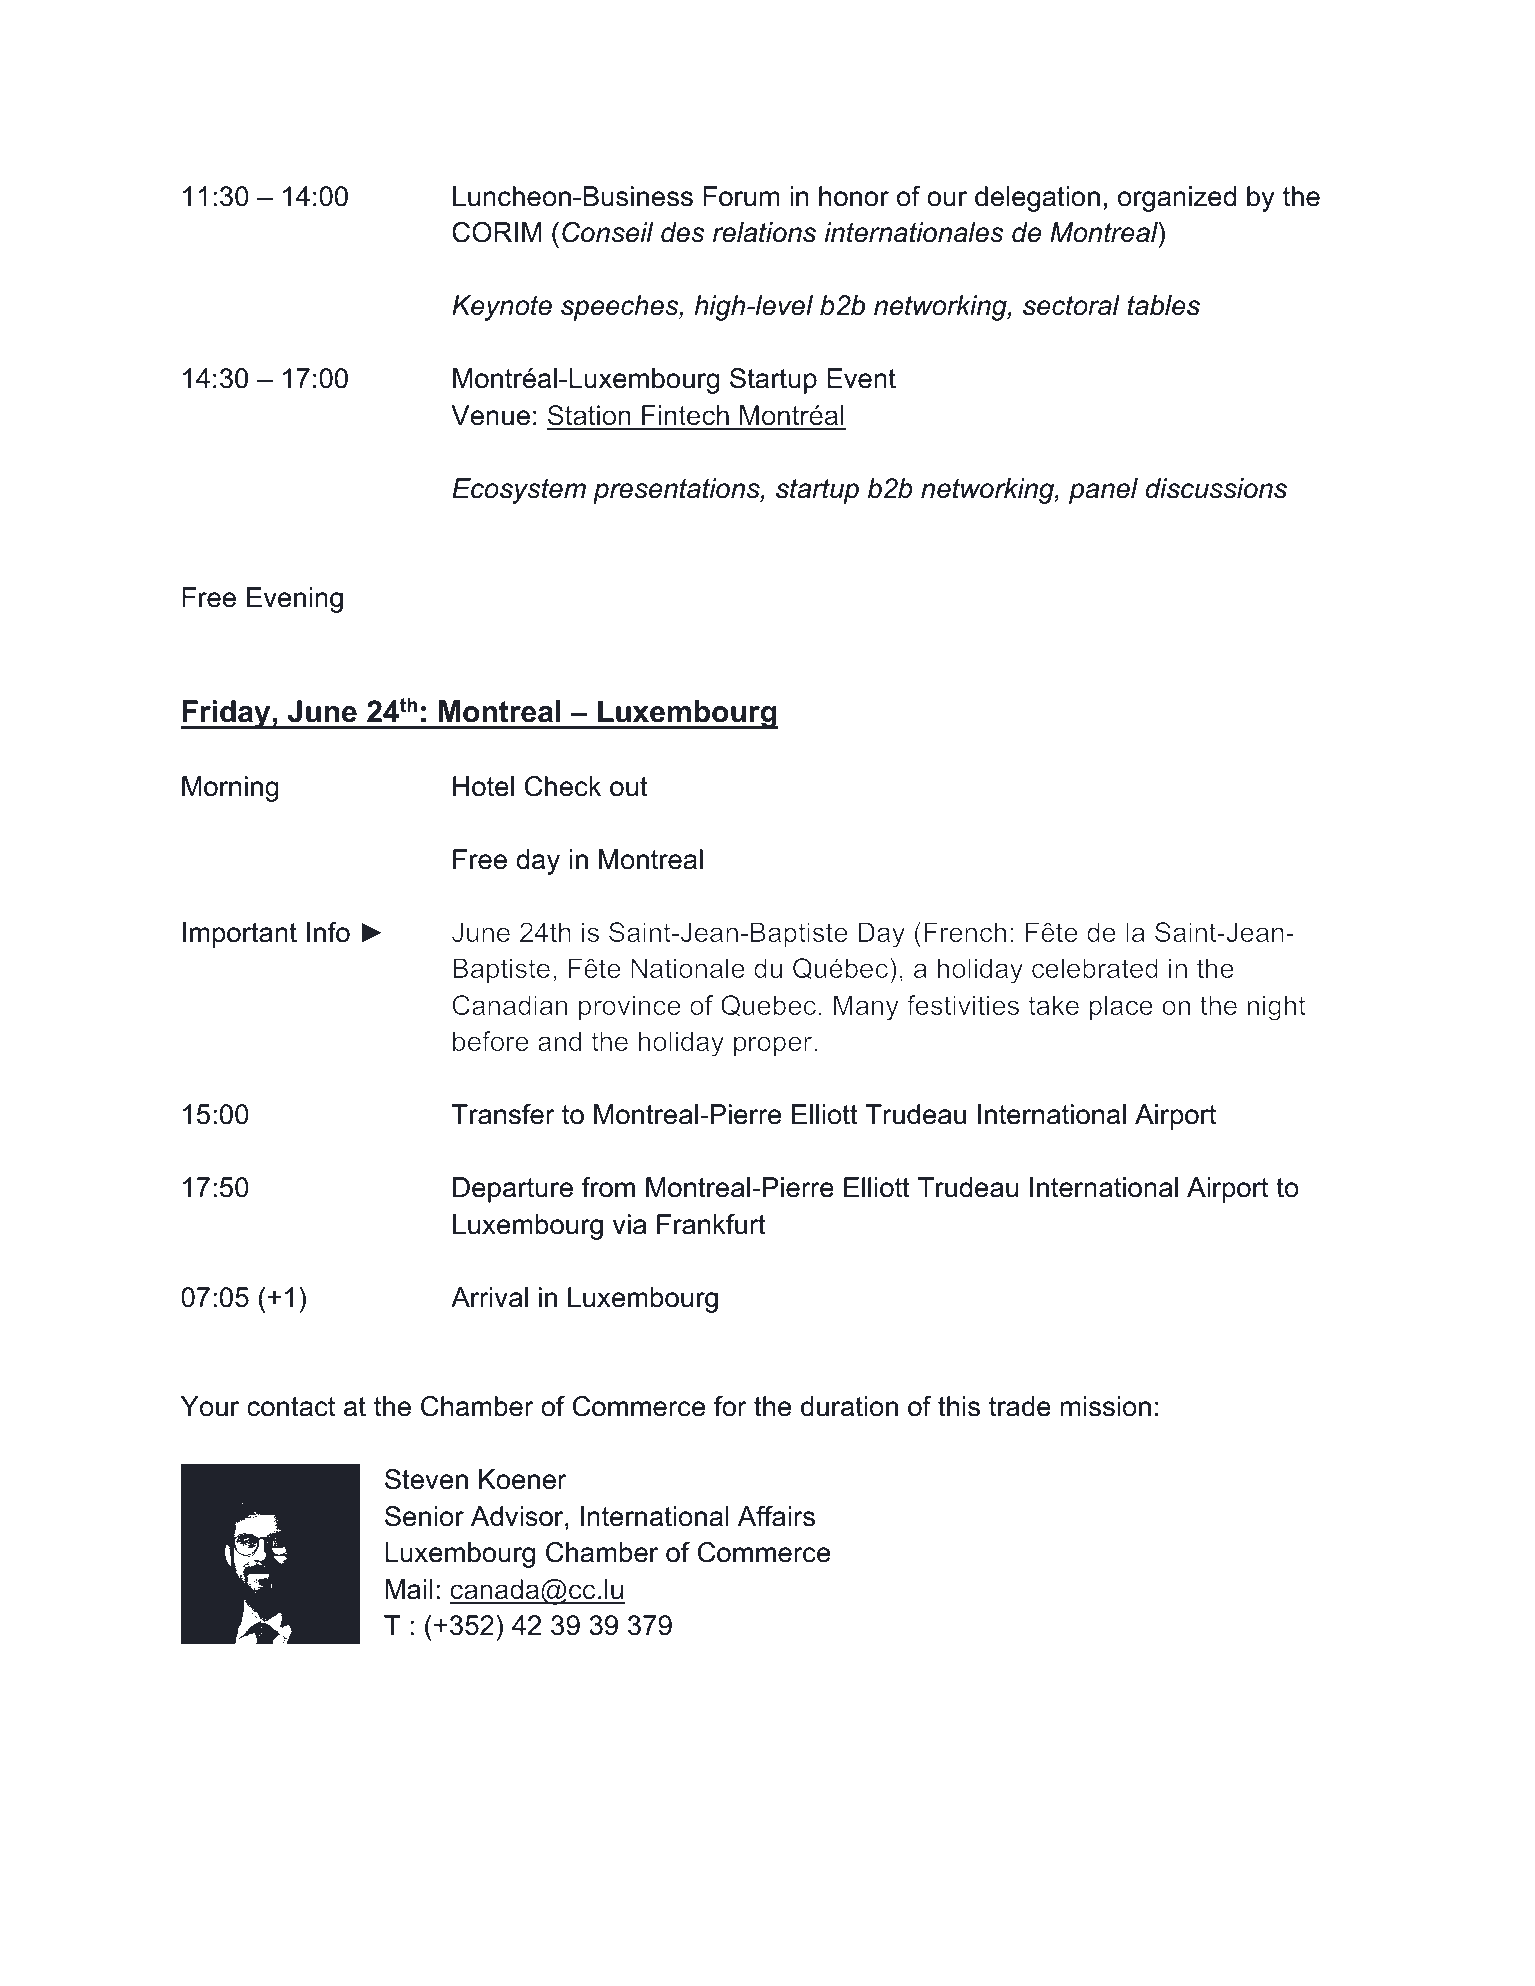 The width and height of the document is (1535, 1986). Describe the element at coordinates (1177, 199) in the document. I see `organized` at that location.
